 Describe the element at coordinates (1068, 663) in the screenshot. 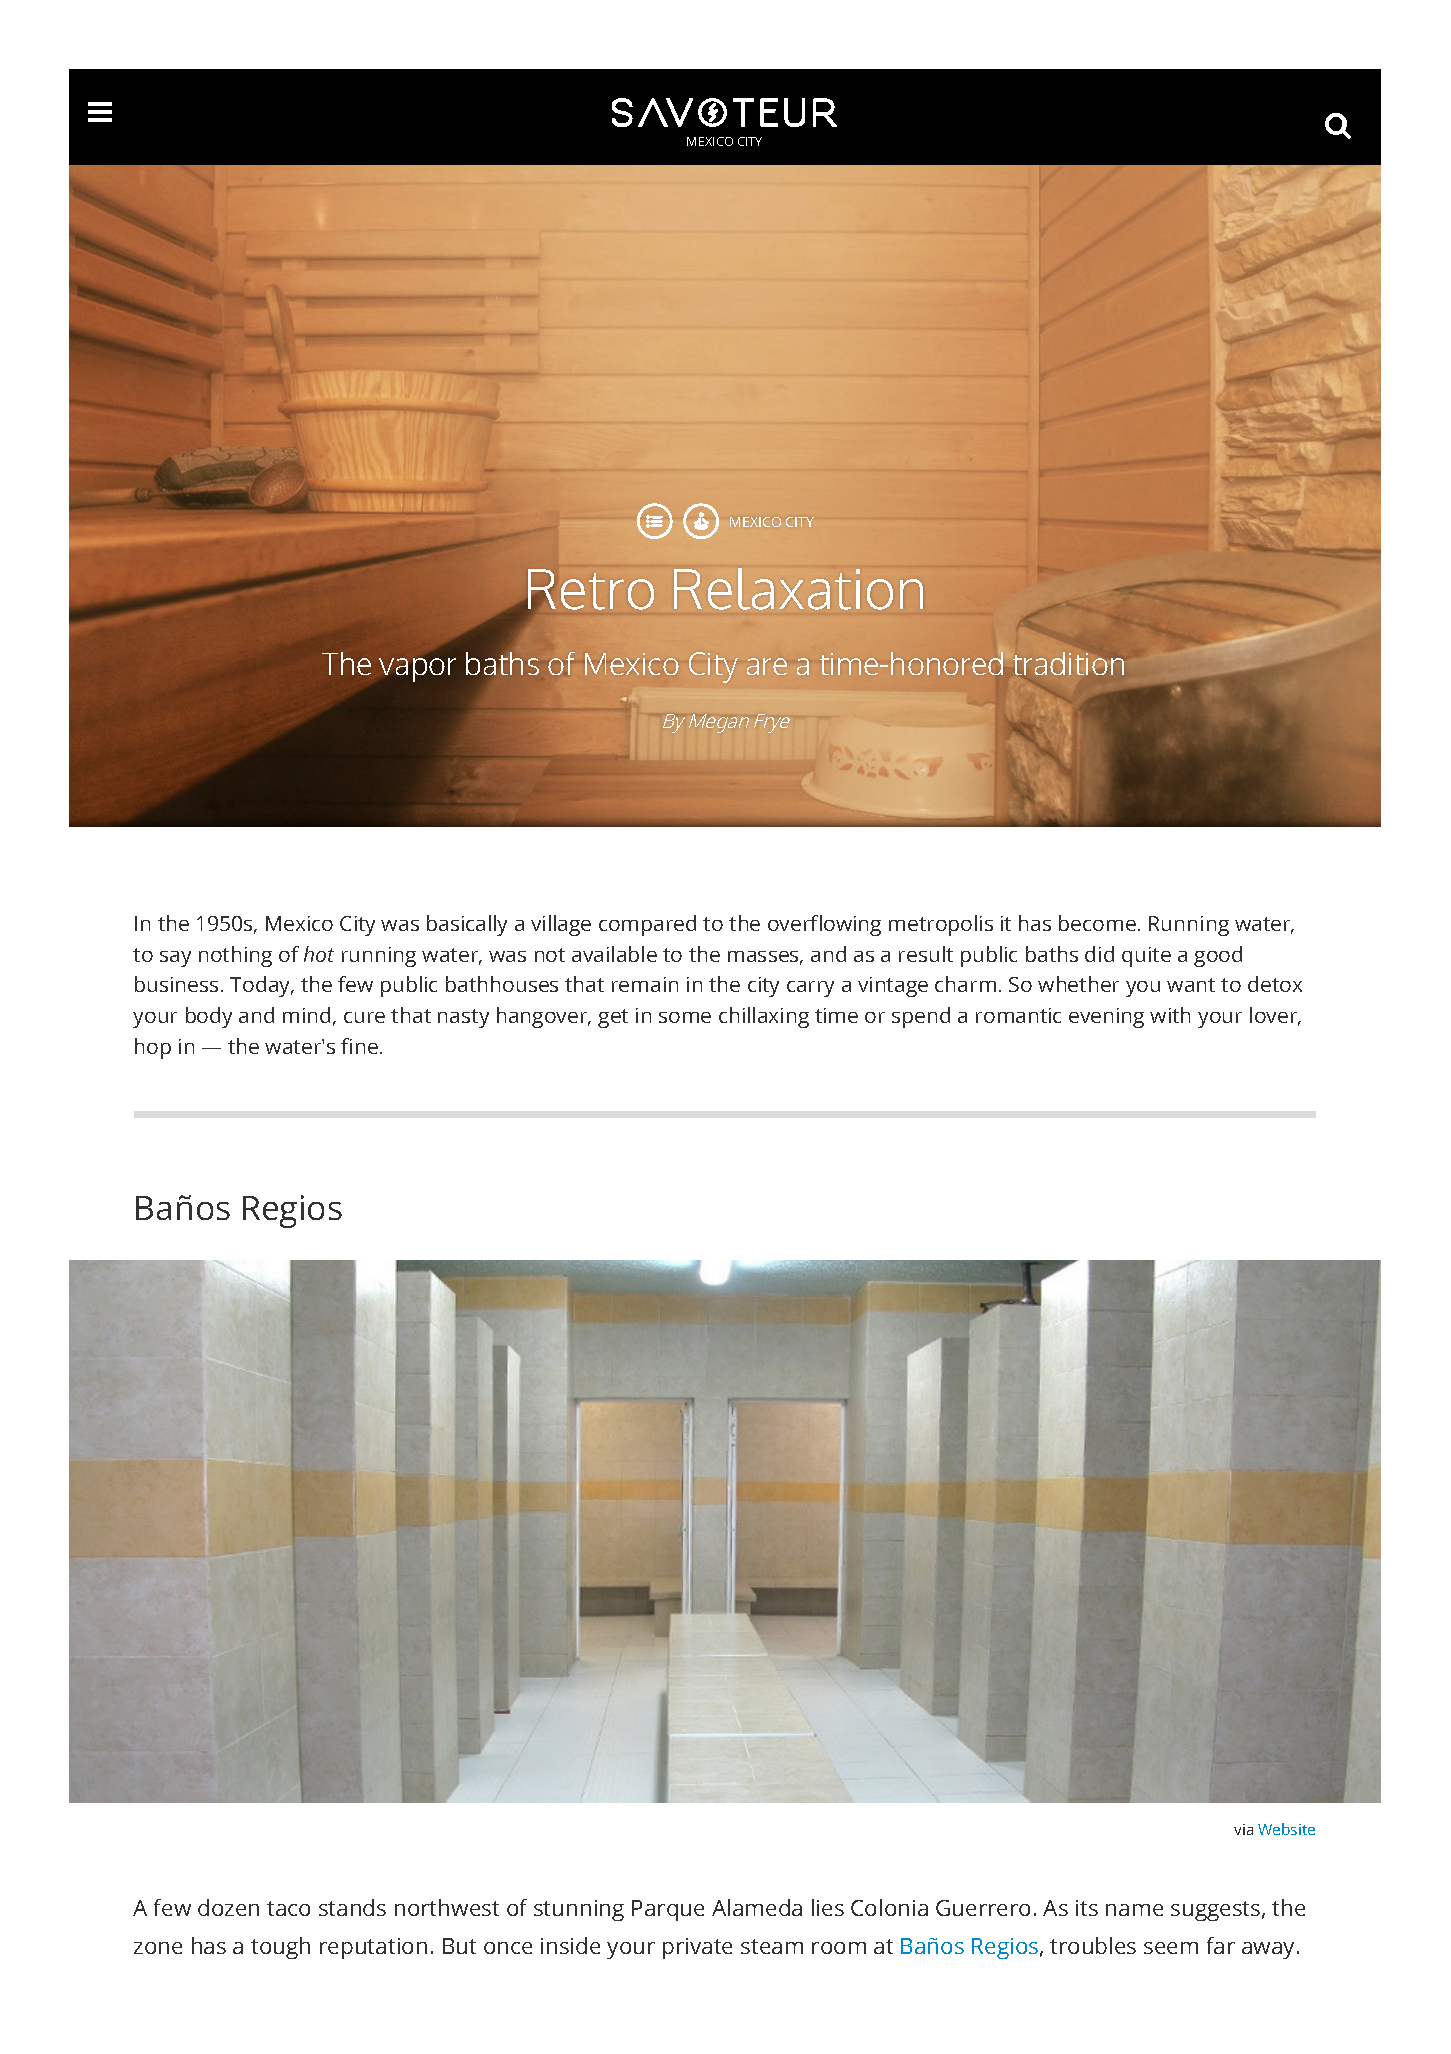

I see `tradition` at that location.
